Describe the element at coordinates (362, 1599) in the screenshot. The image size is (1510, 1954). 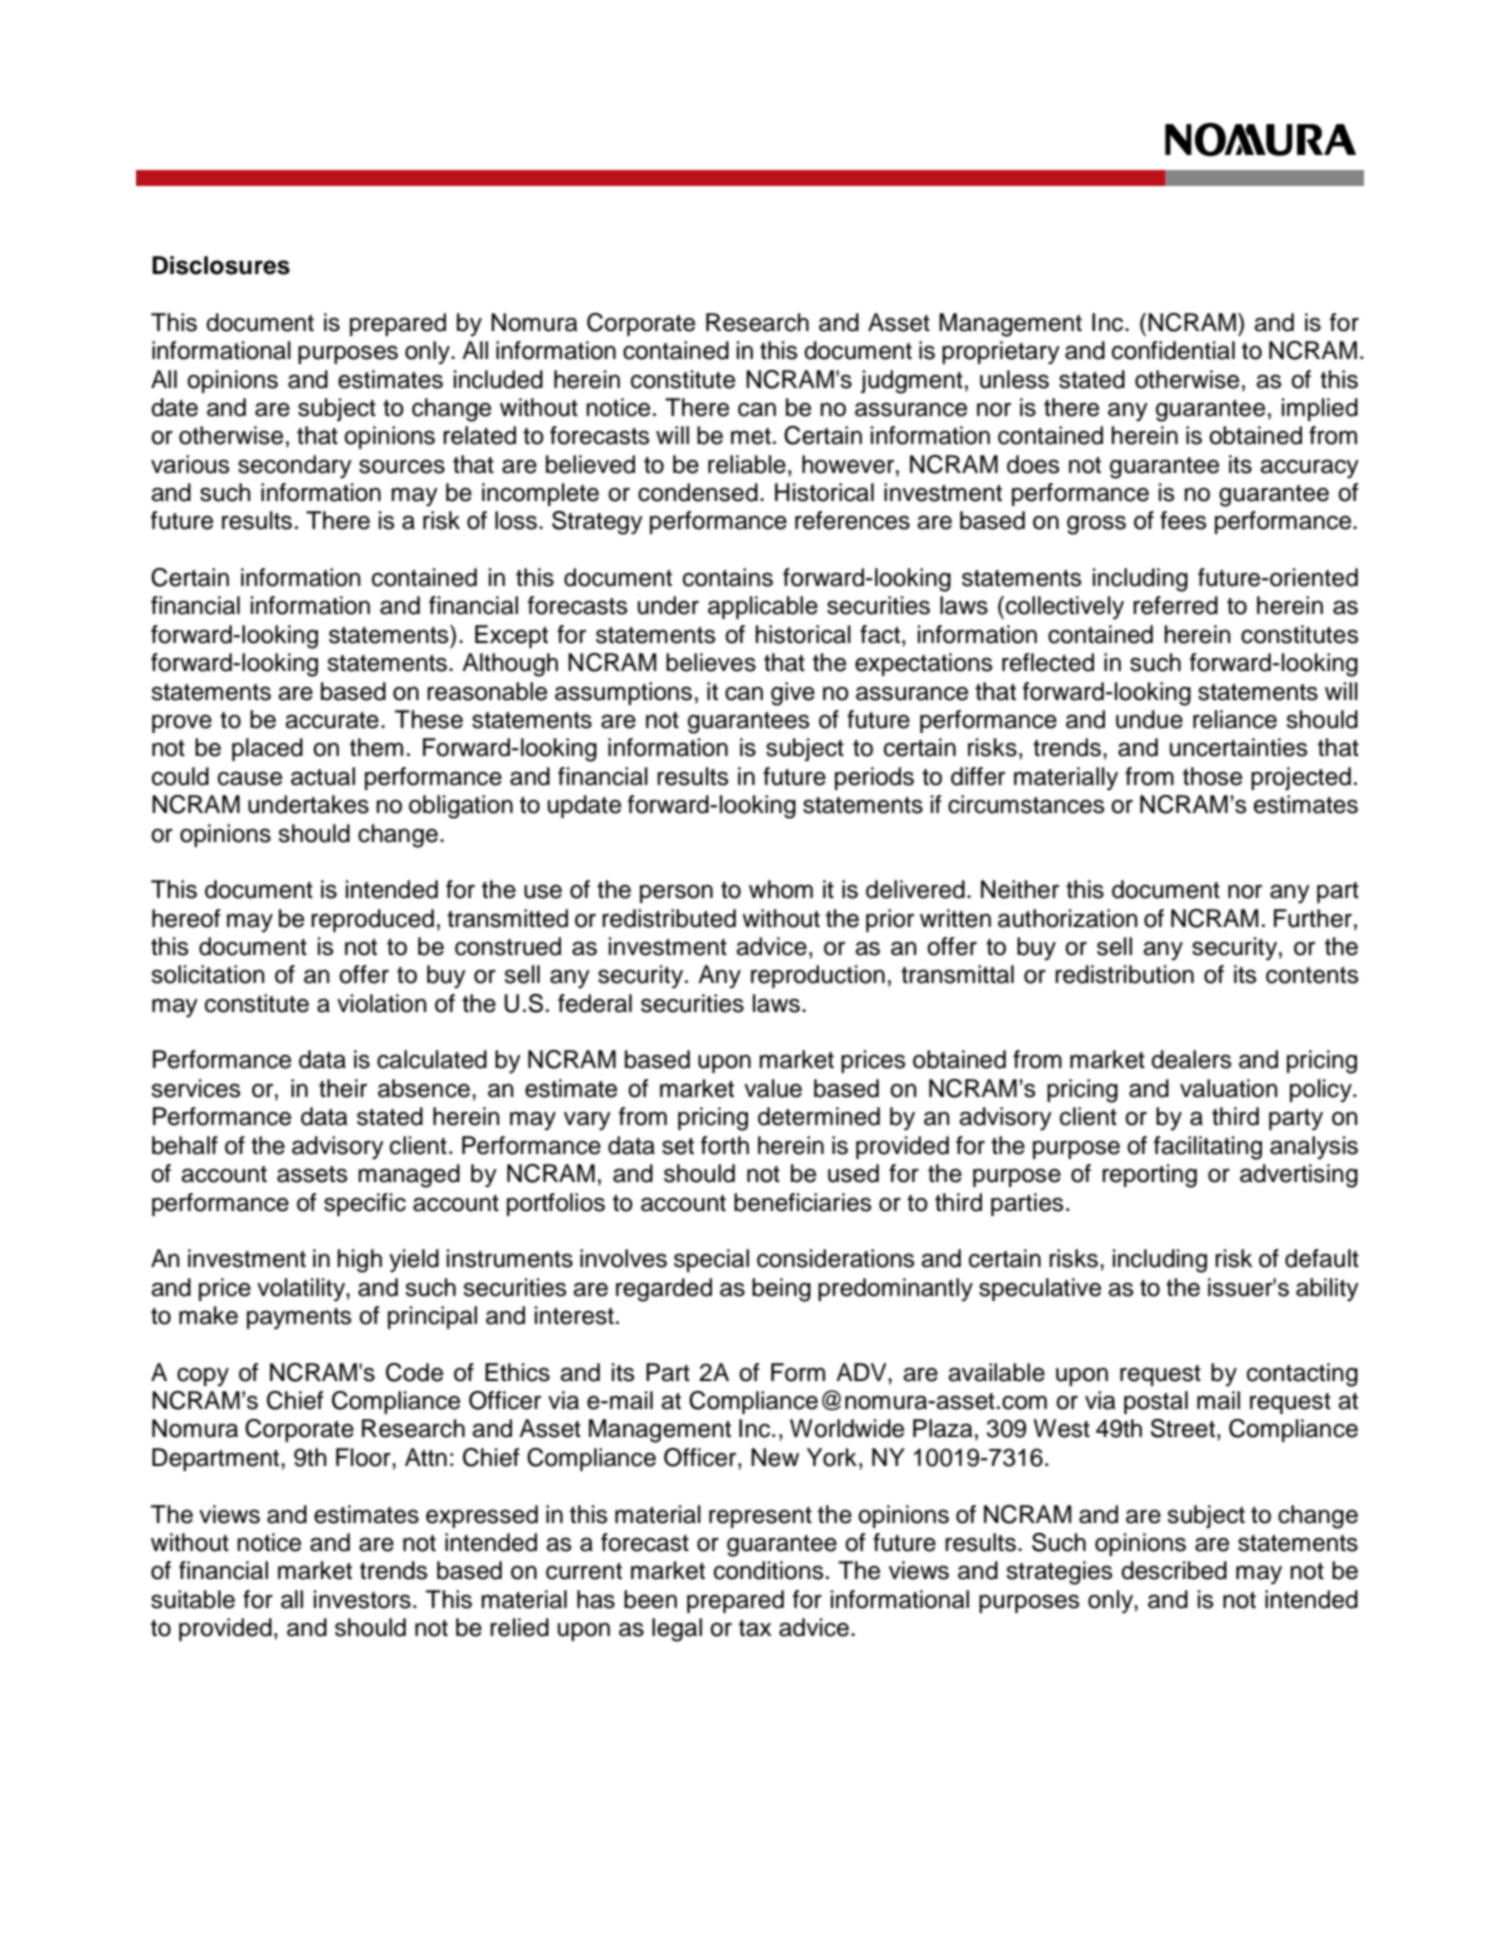
I see `investors` at that location.
